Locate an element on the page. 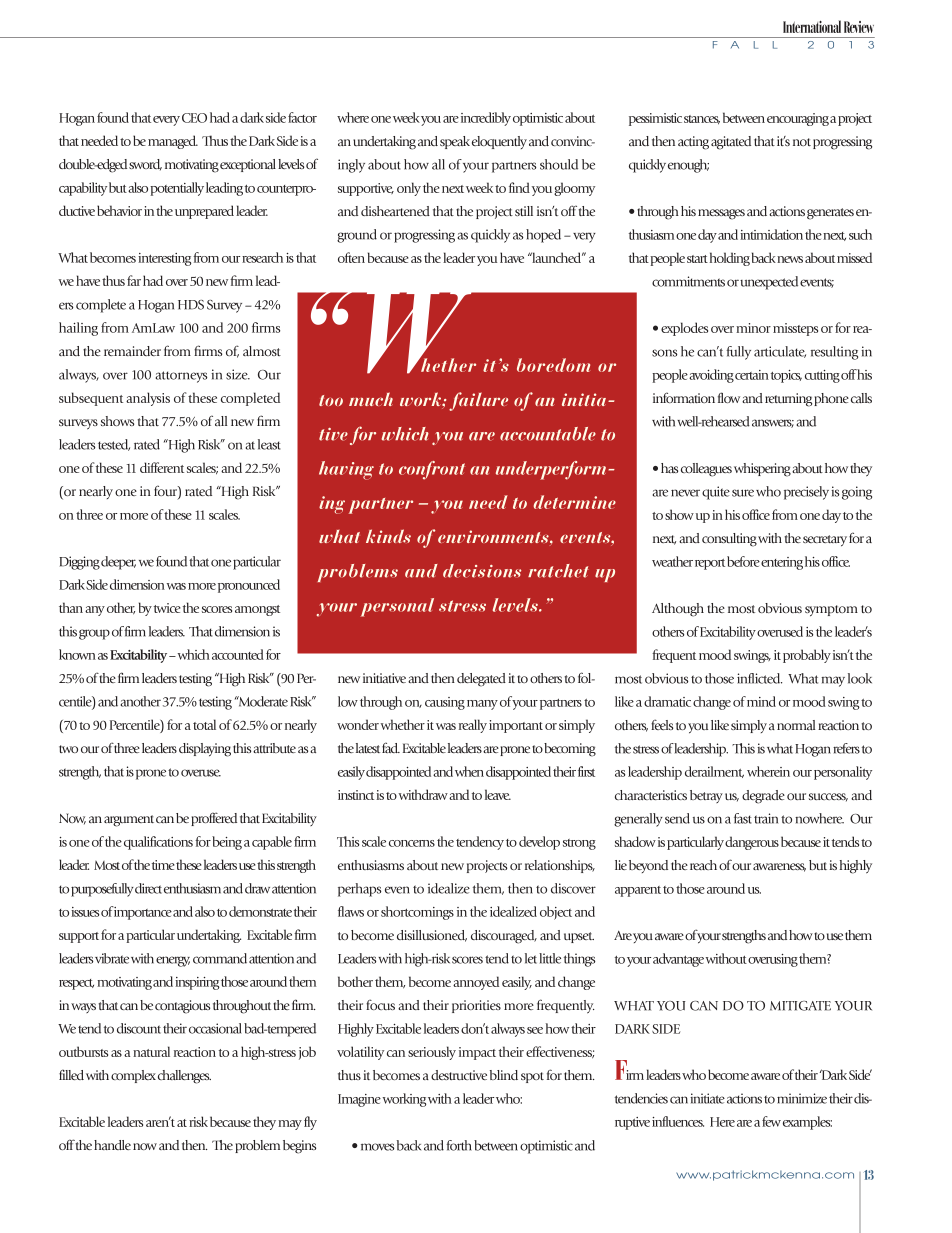 This image has width=952, height=1233. managed is located at coordinates (173, 142).
